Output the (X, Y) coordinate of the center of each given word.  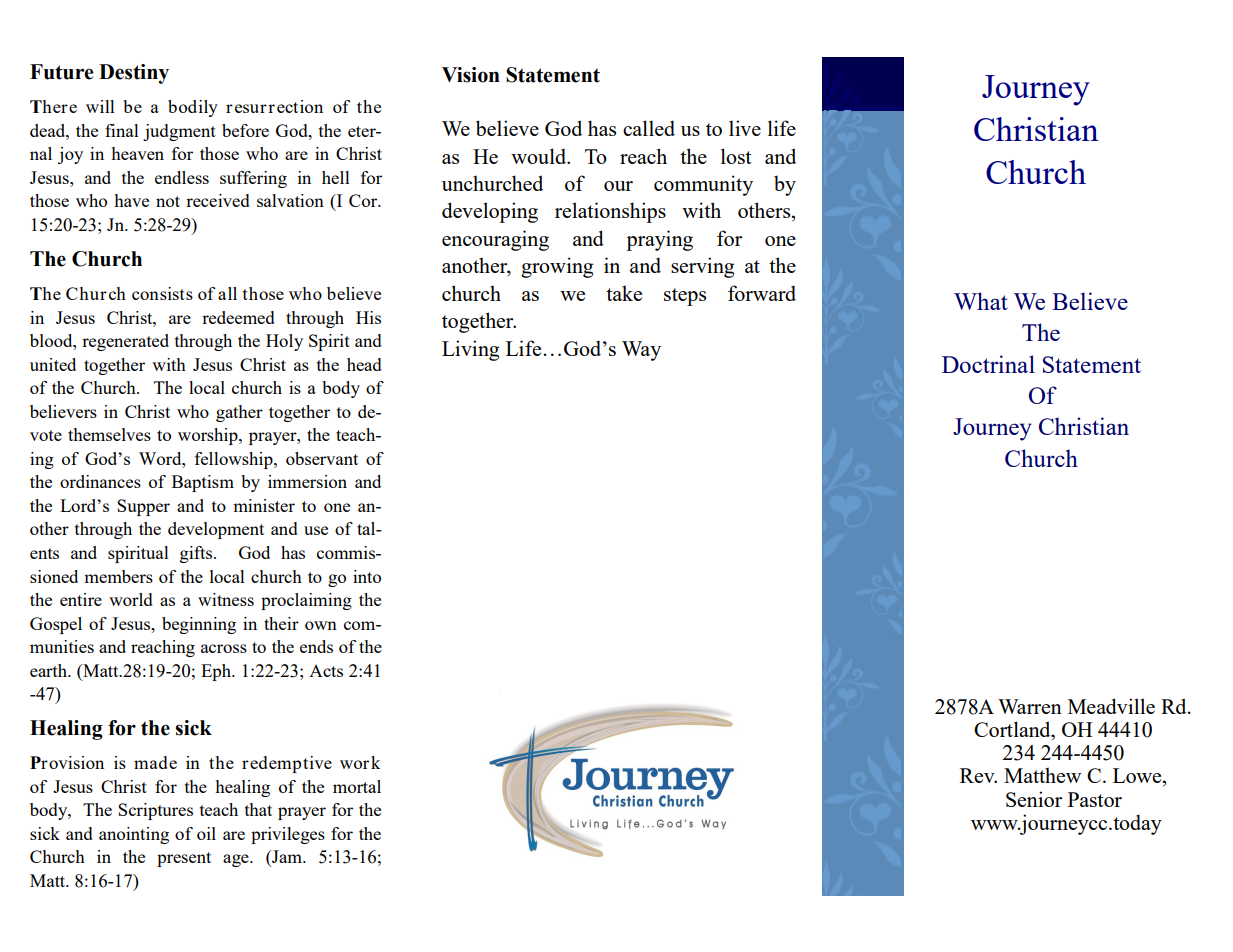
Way (641, 351)
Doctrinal (988, 364)
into (367, 576)
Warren (1030, 706)
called (649, 128)
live (745, 128)
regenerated (125, 342)
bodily (193, 108)
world (131, 599)
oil (206, 833)
